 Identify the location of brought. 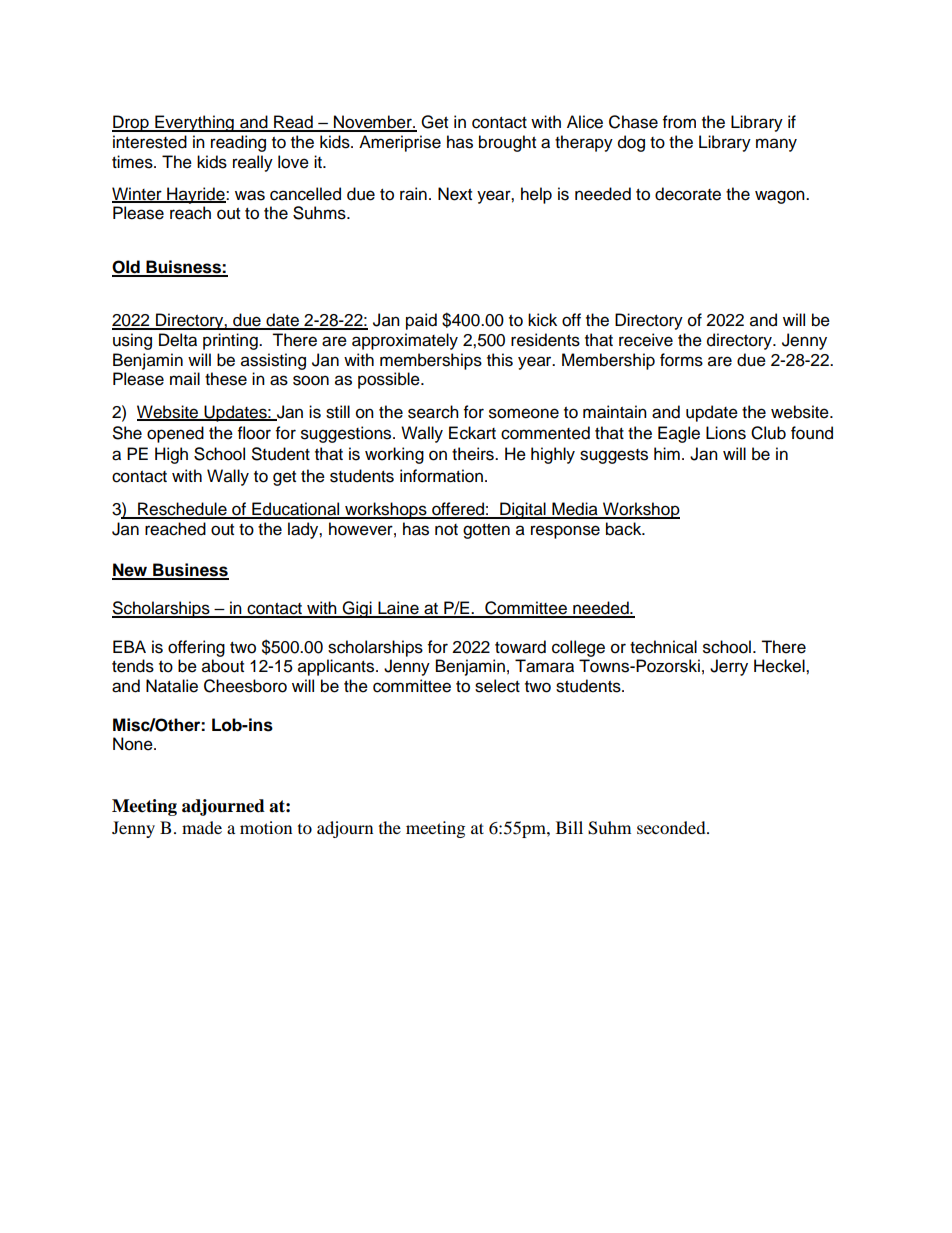
(507, 143).
